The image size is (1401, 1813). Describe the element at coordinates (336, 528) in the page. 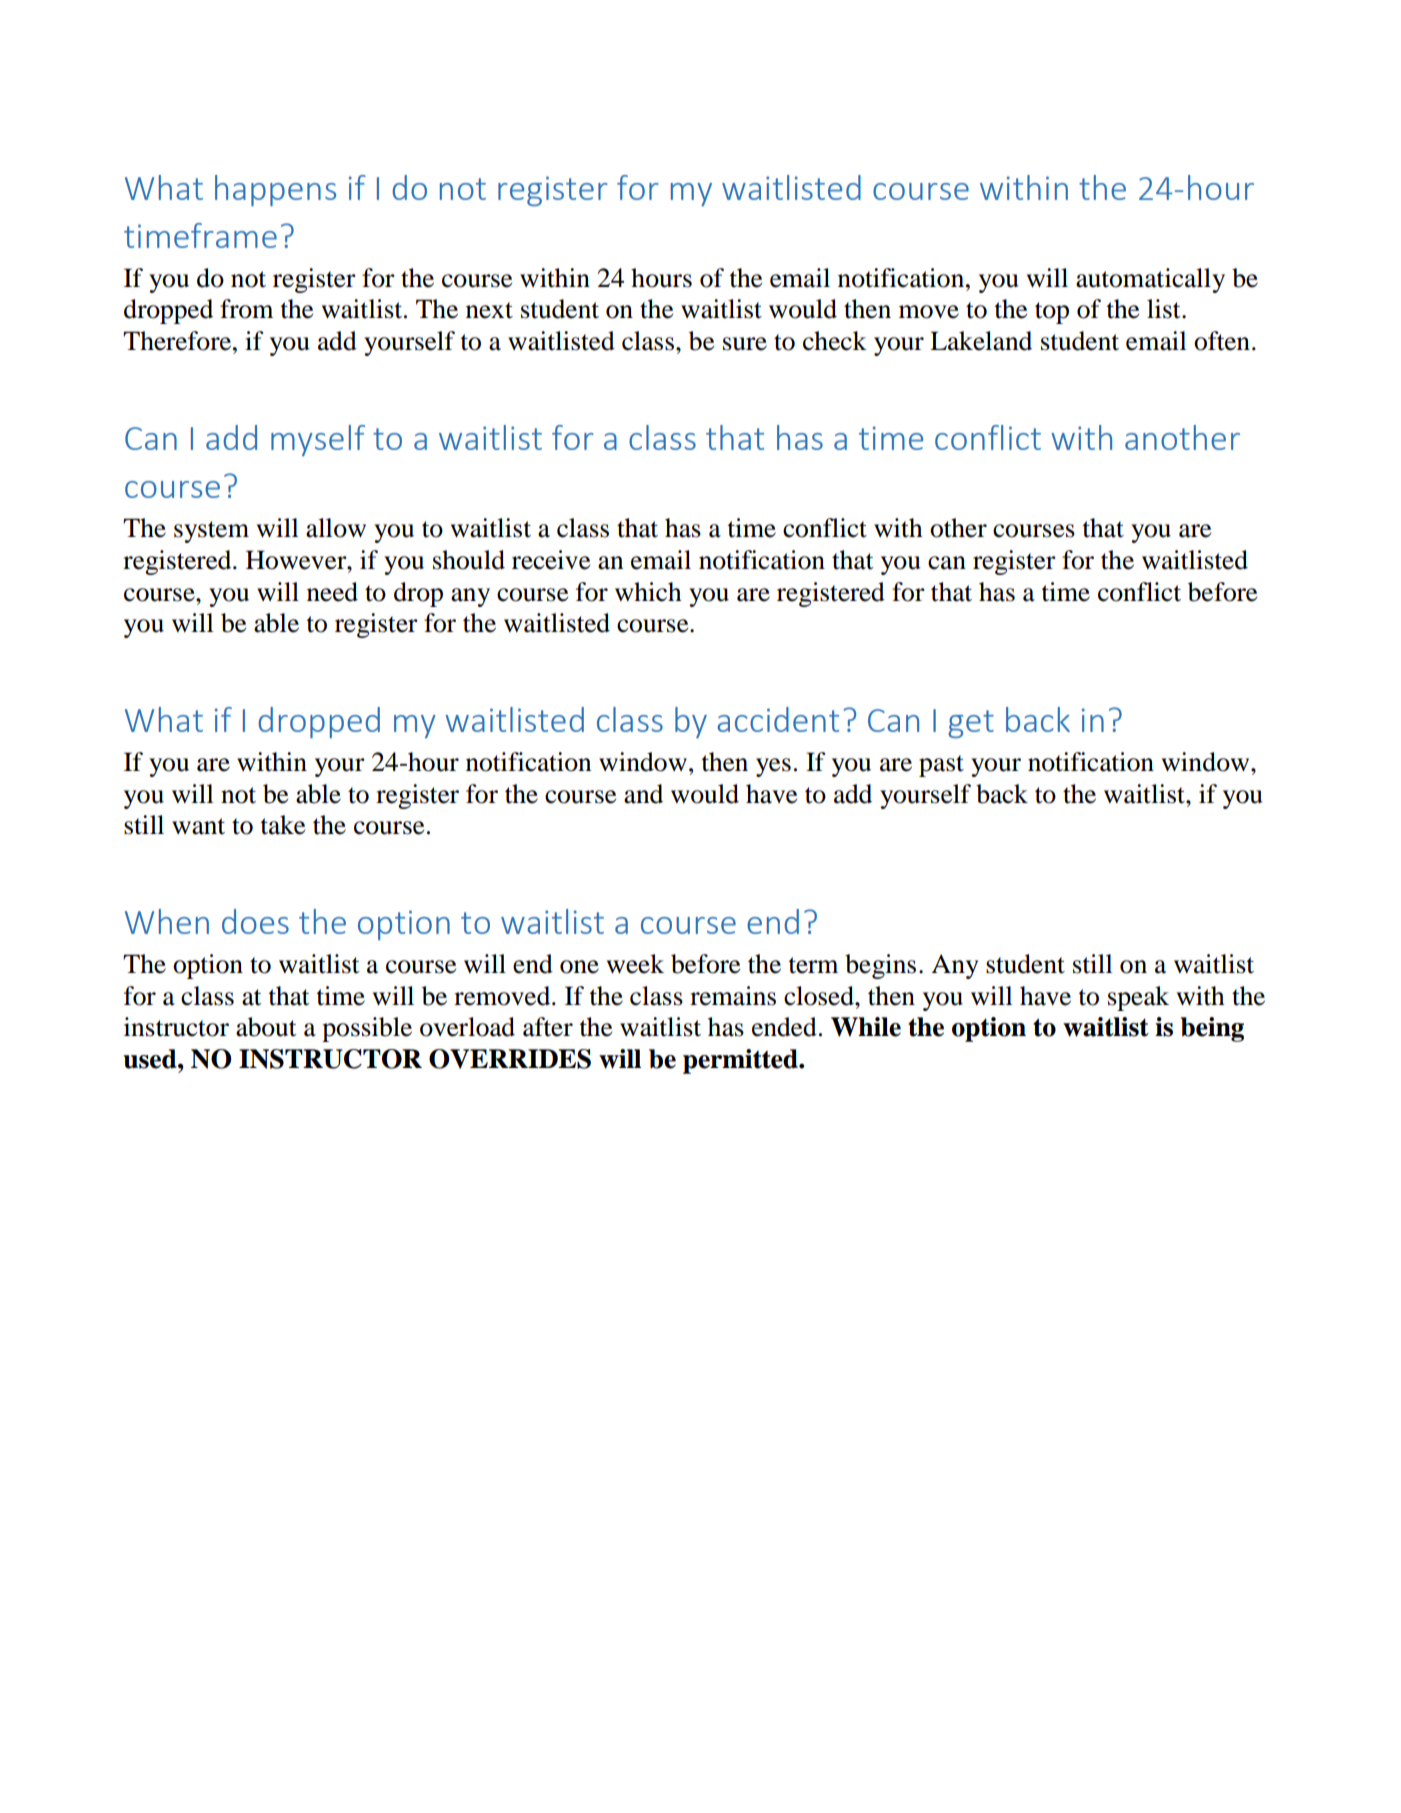

I see `allow` at that location.
